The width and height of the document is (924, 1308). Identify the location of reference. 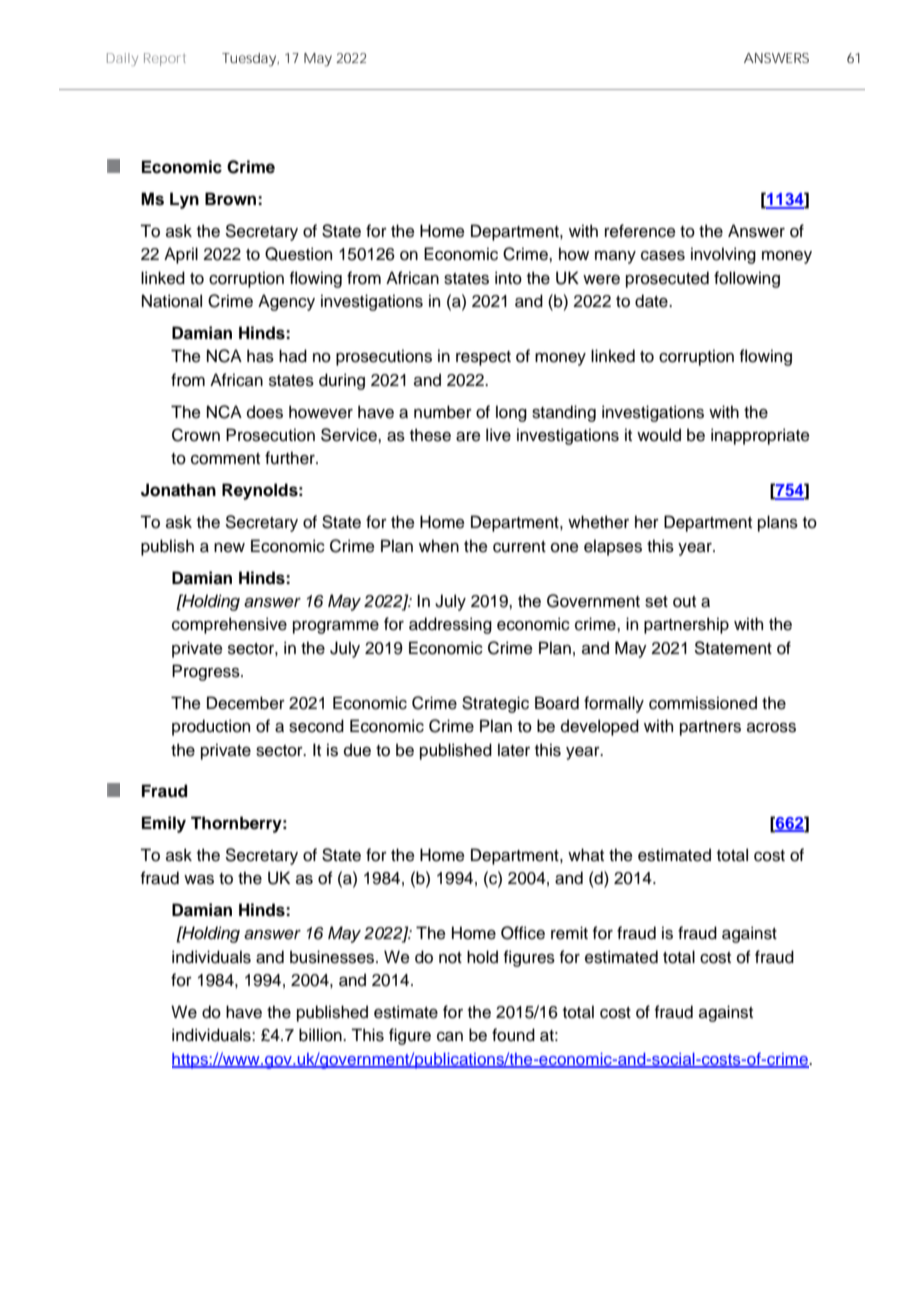
(640, 231).
